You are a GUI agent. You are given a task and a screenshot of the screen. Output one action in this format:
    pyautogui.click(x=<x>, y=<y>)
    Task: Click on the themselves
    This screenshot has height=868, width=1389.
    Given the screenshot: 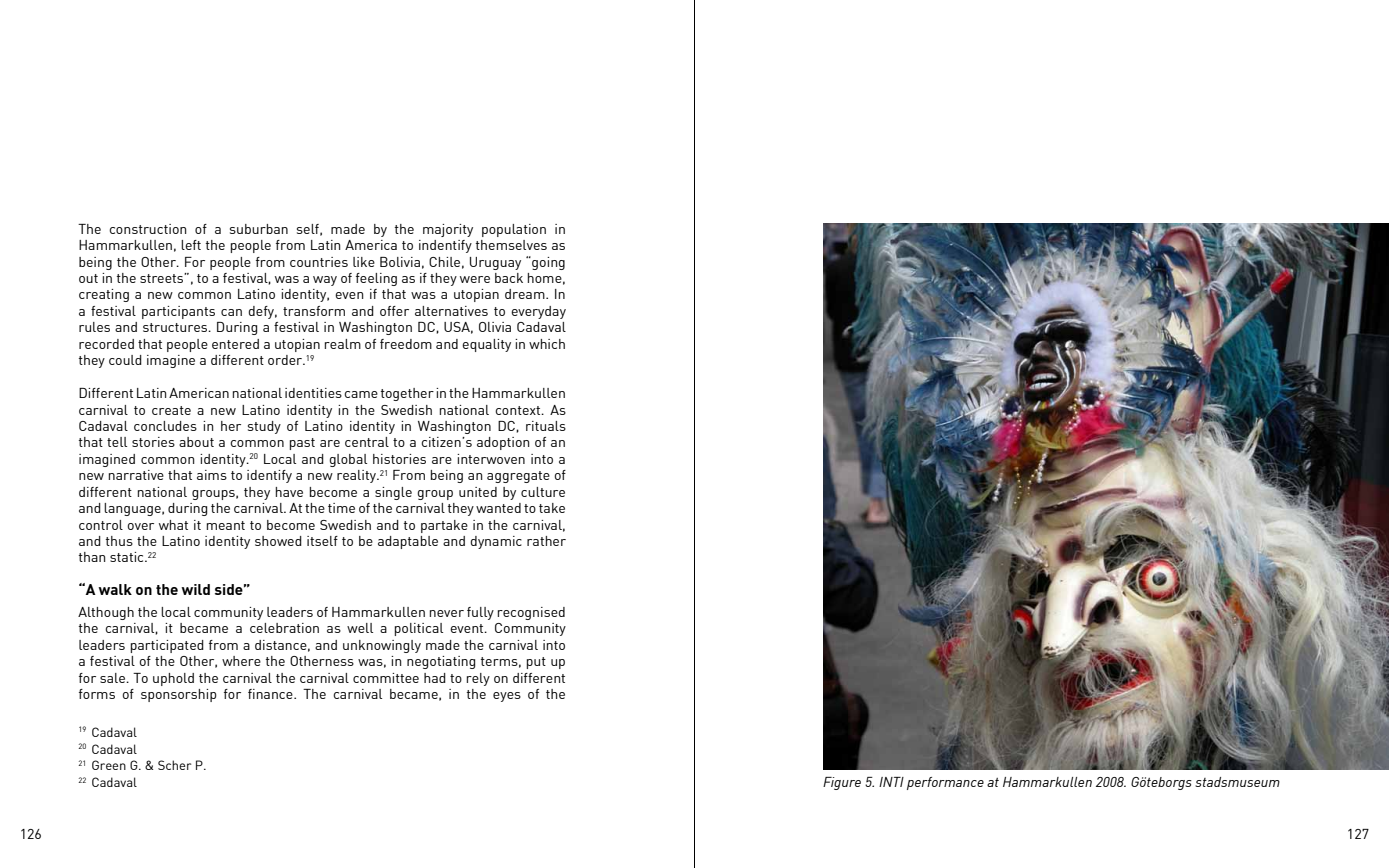 What is the action you would take?
    pyautogui.click(x=511, y=245)
